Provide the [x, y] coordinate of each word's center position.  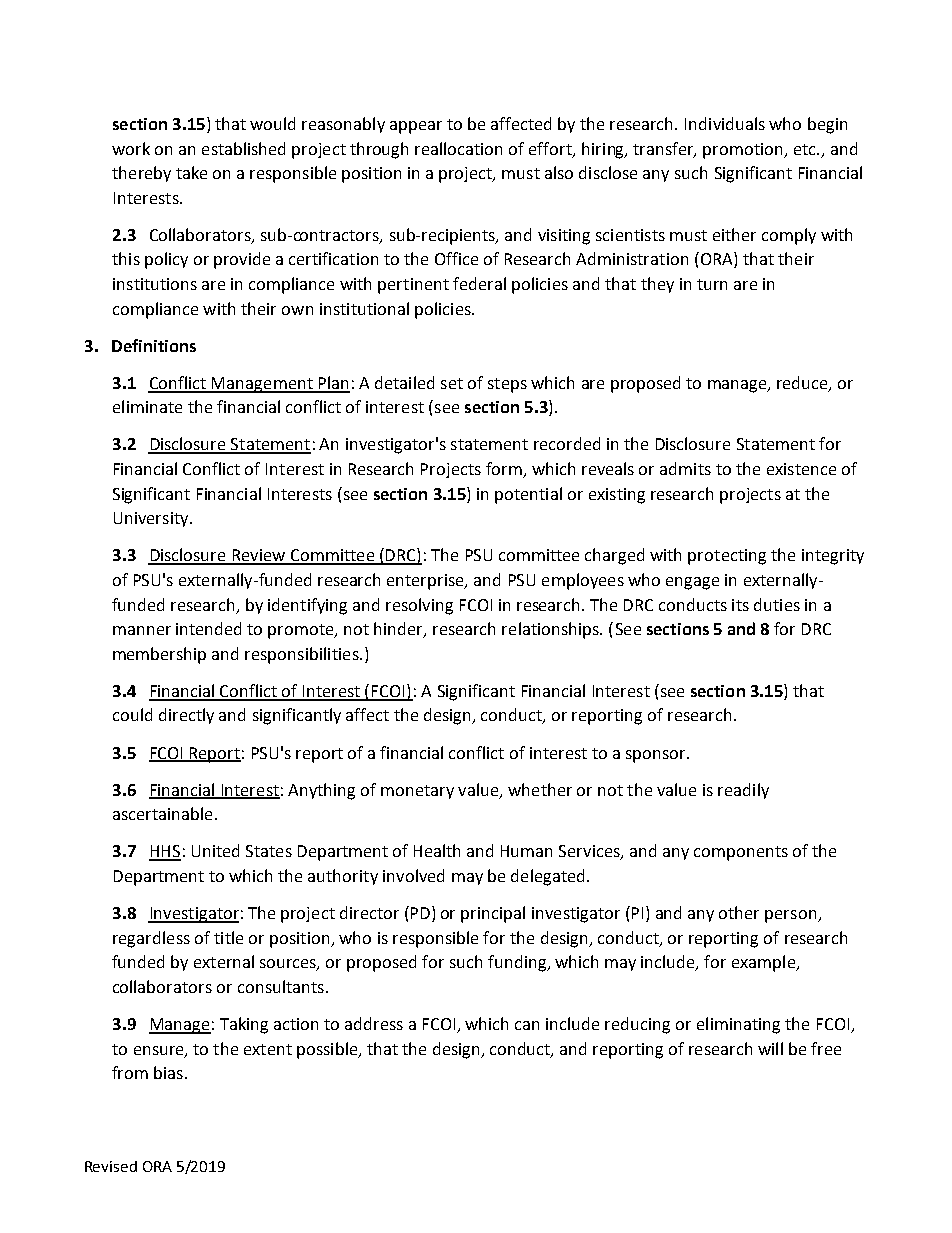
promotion [744, 151]
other [739, 912]
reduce [803, 383]
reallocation [458, 148]
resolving [419, 606]
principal [493, 914]
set [452, 383]
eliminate [147, 406]
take [191, 172]
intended [208, 628]
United [215, 850]
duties [777, 604]
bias [168, 1072]
